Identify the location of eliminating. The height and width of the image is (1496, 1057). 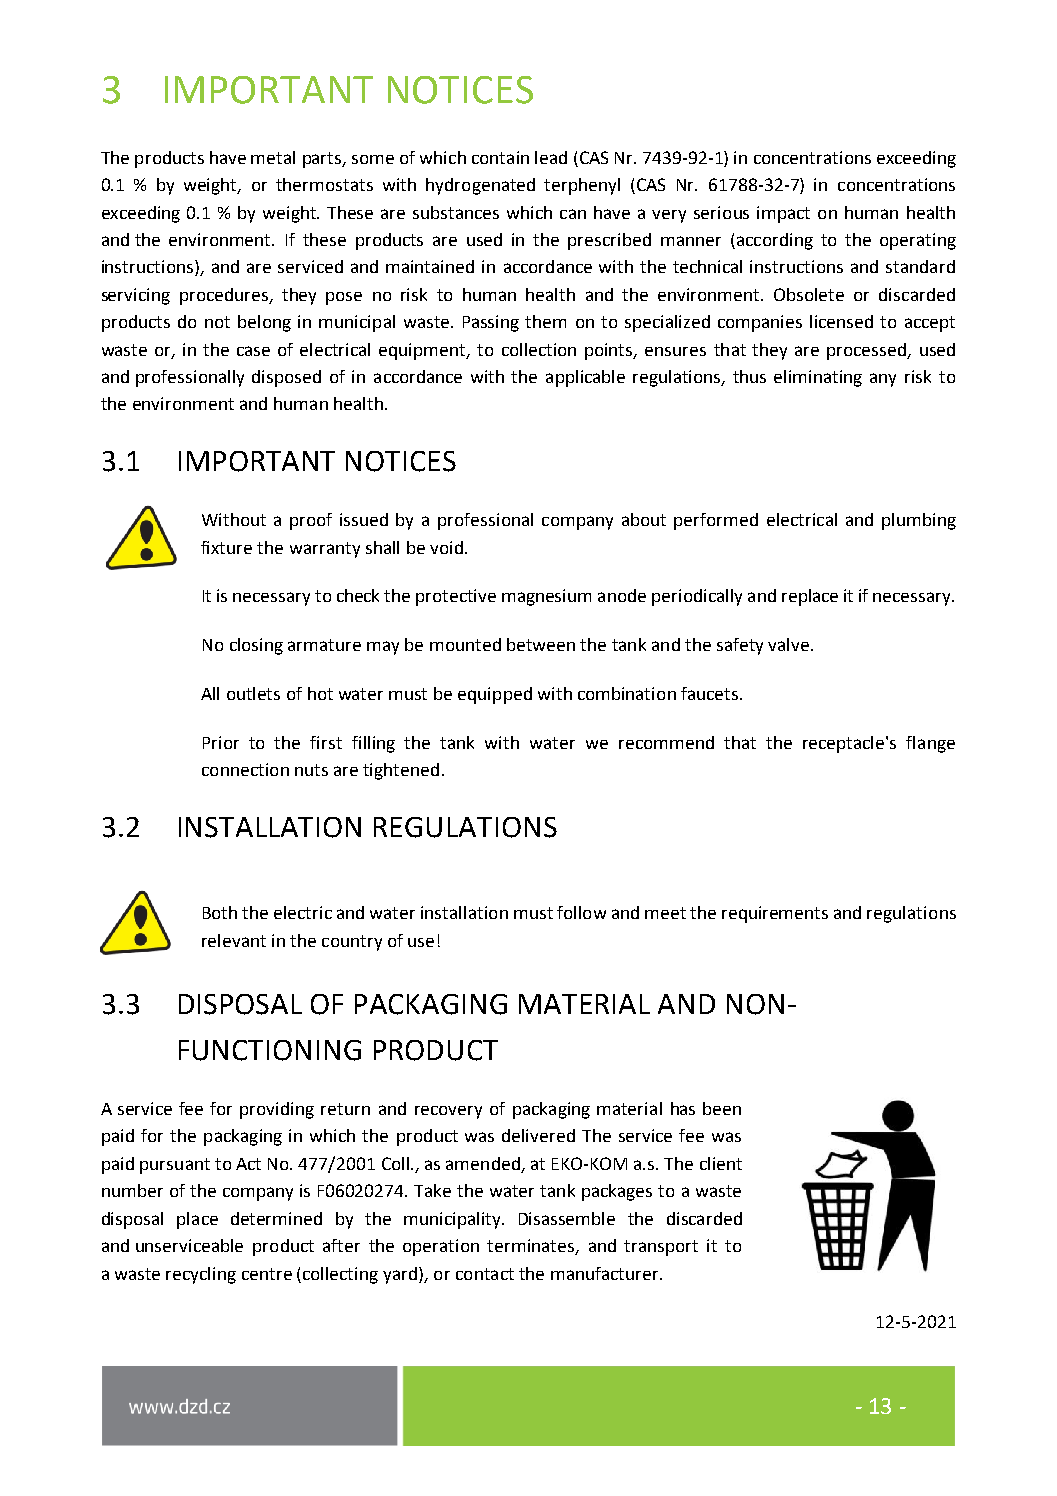
(818, 378).
